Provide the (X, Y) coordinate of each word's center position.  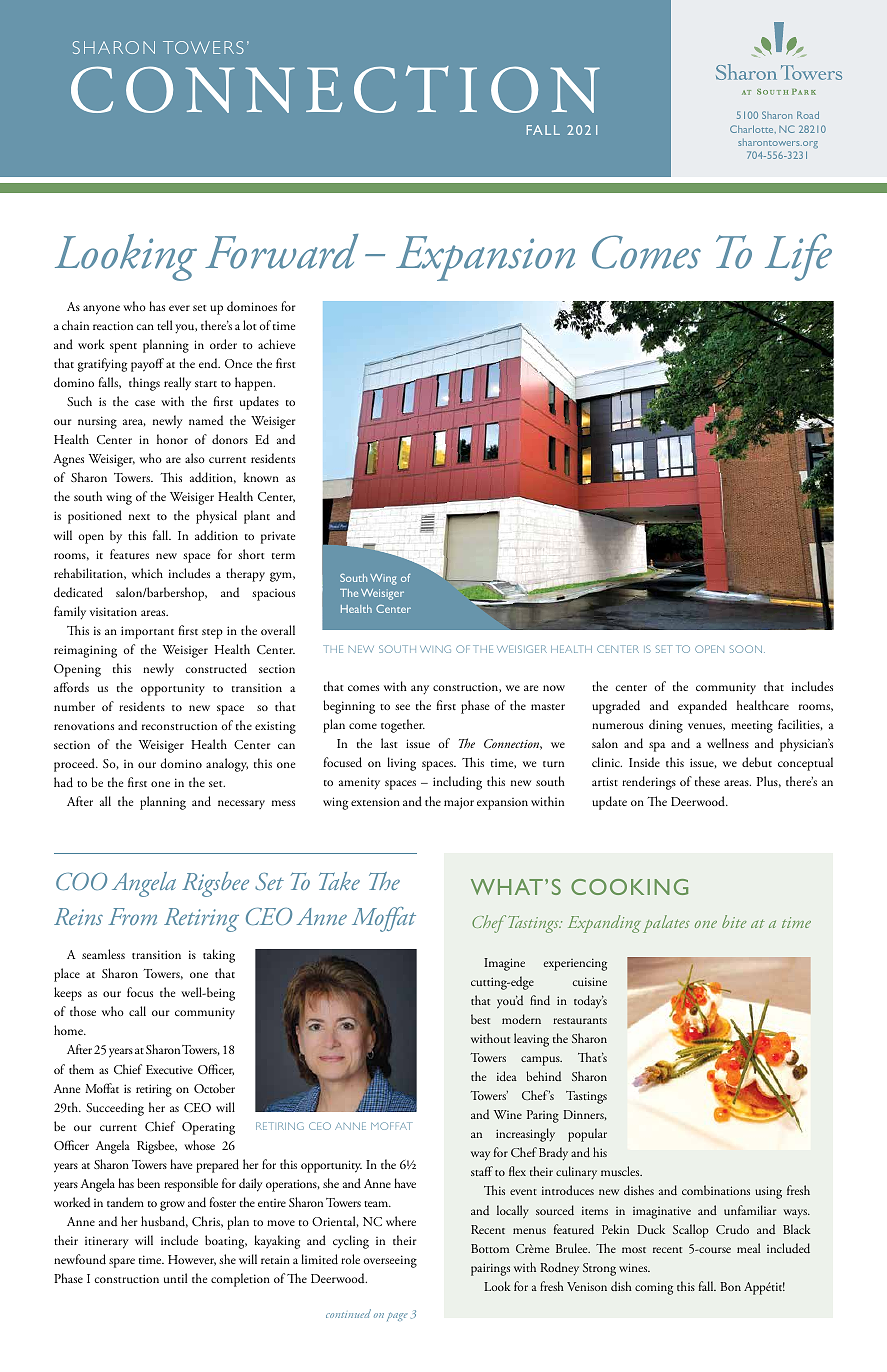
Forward (281, 251)
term (283, 556)
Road (808, 115)
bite (734, 921)
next (139, 517)
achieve (276, 344)
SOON (747, 649)
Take (339, 881)
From (132, 916)
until (175, 1278)
